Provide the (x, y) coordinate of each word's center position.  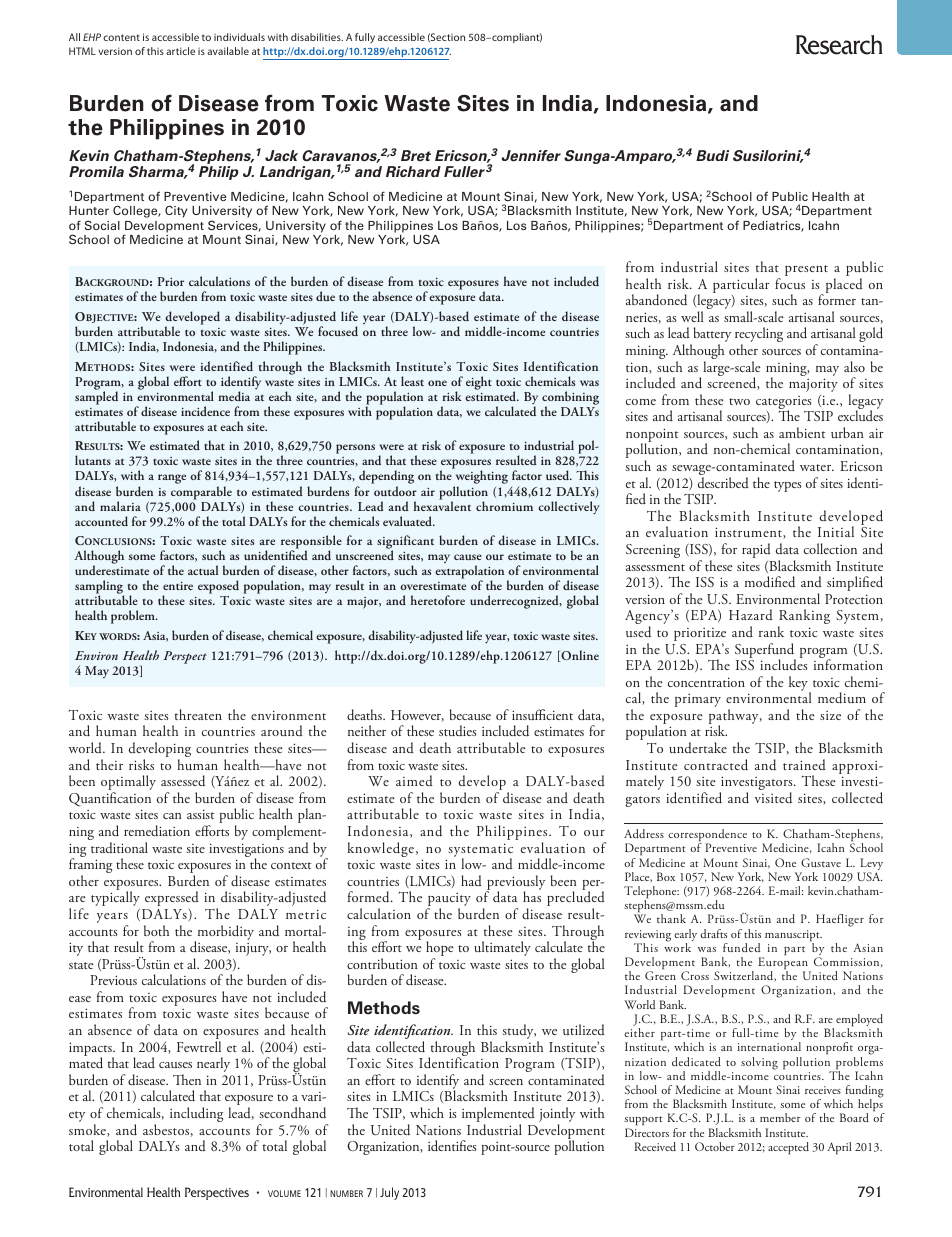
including (196, 1114)
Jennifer (531, 156)
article (180, 51)
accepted (788, 1148)
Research (839, 45)
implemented (498, 1116)
